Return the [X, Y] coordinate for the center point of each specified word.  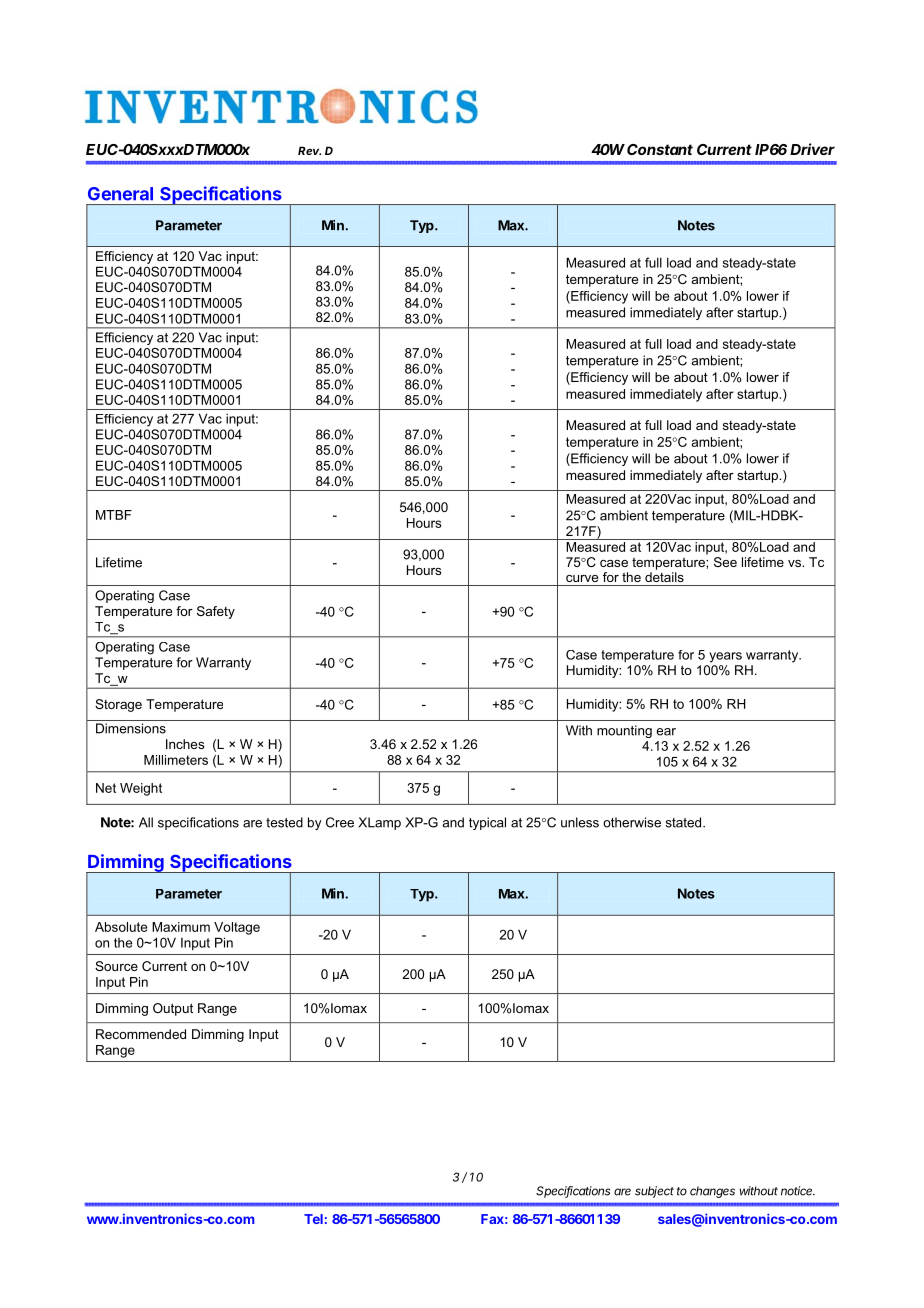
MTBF [114, 515]
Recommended [141, 1034]
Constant [660, 149]
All [146, 822]
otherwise [632, 822]
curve [582, 578]
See [725, 562]
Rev [309, 150]
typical [487, 823]
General [120, 194]
